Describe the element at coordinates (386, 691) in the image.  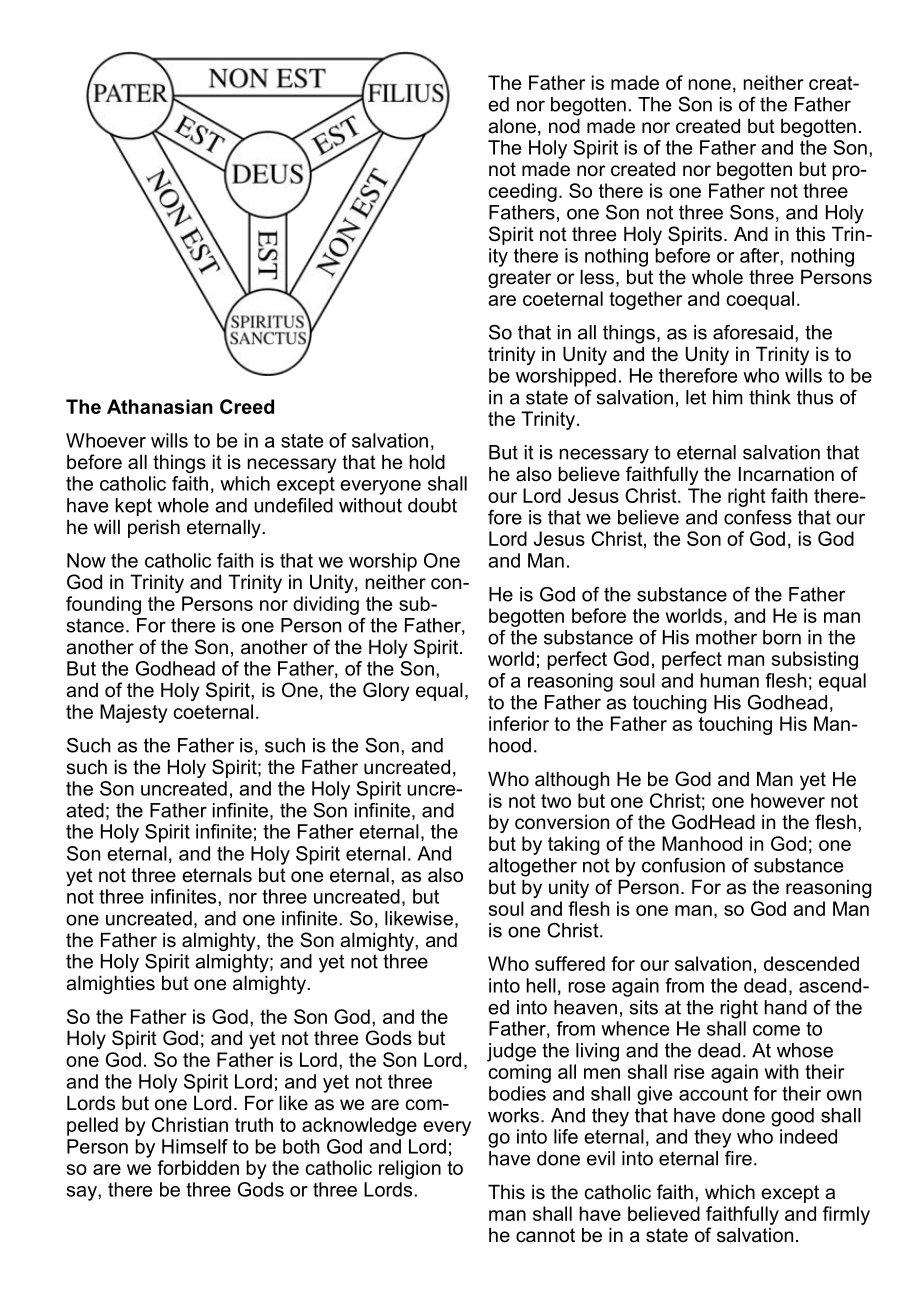
I see `Glory` at that location.
